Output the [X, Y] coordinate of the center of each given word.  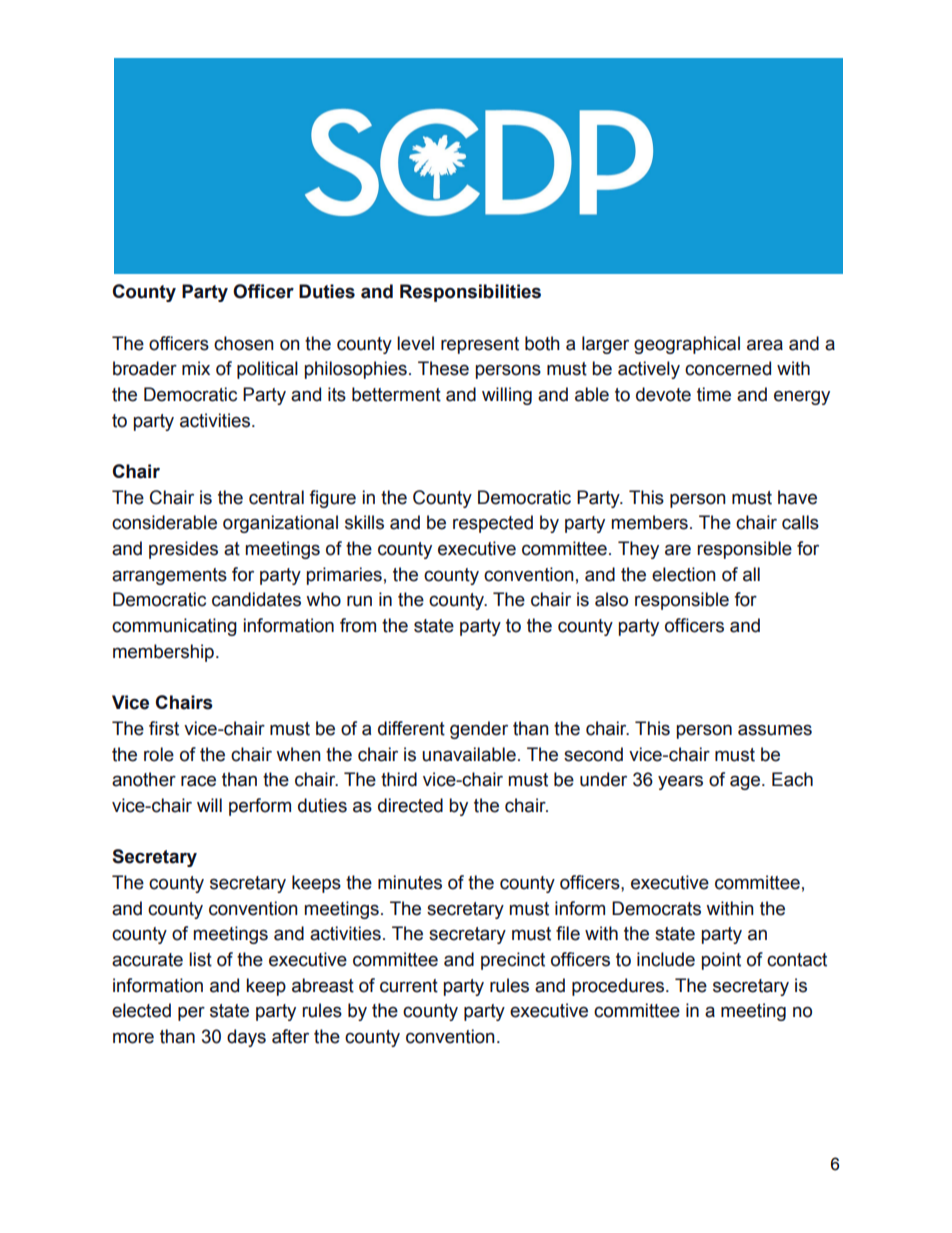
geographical [687, 345]
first [164, 728]
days [246, 1038]
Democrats [656, 908]
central [276, 497]
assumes [775, 730]
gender [479, 730]
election [684, 574]
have [797, 497]
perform [260, 807]
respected [493, 524]
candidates [256, 599]
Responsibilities [470, 293]
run [359, 601]
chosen [244, 343]
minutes [410, 882]
